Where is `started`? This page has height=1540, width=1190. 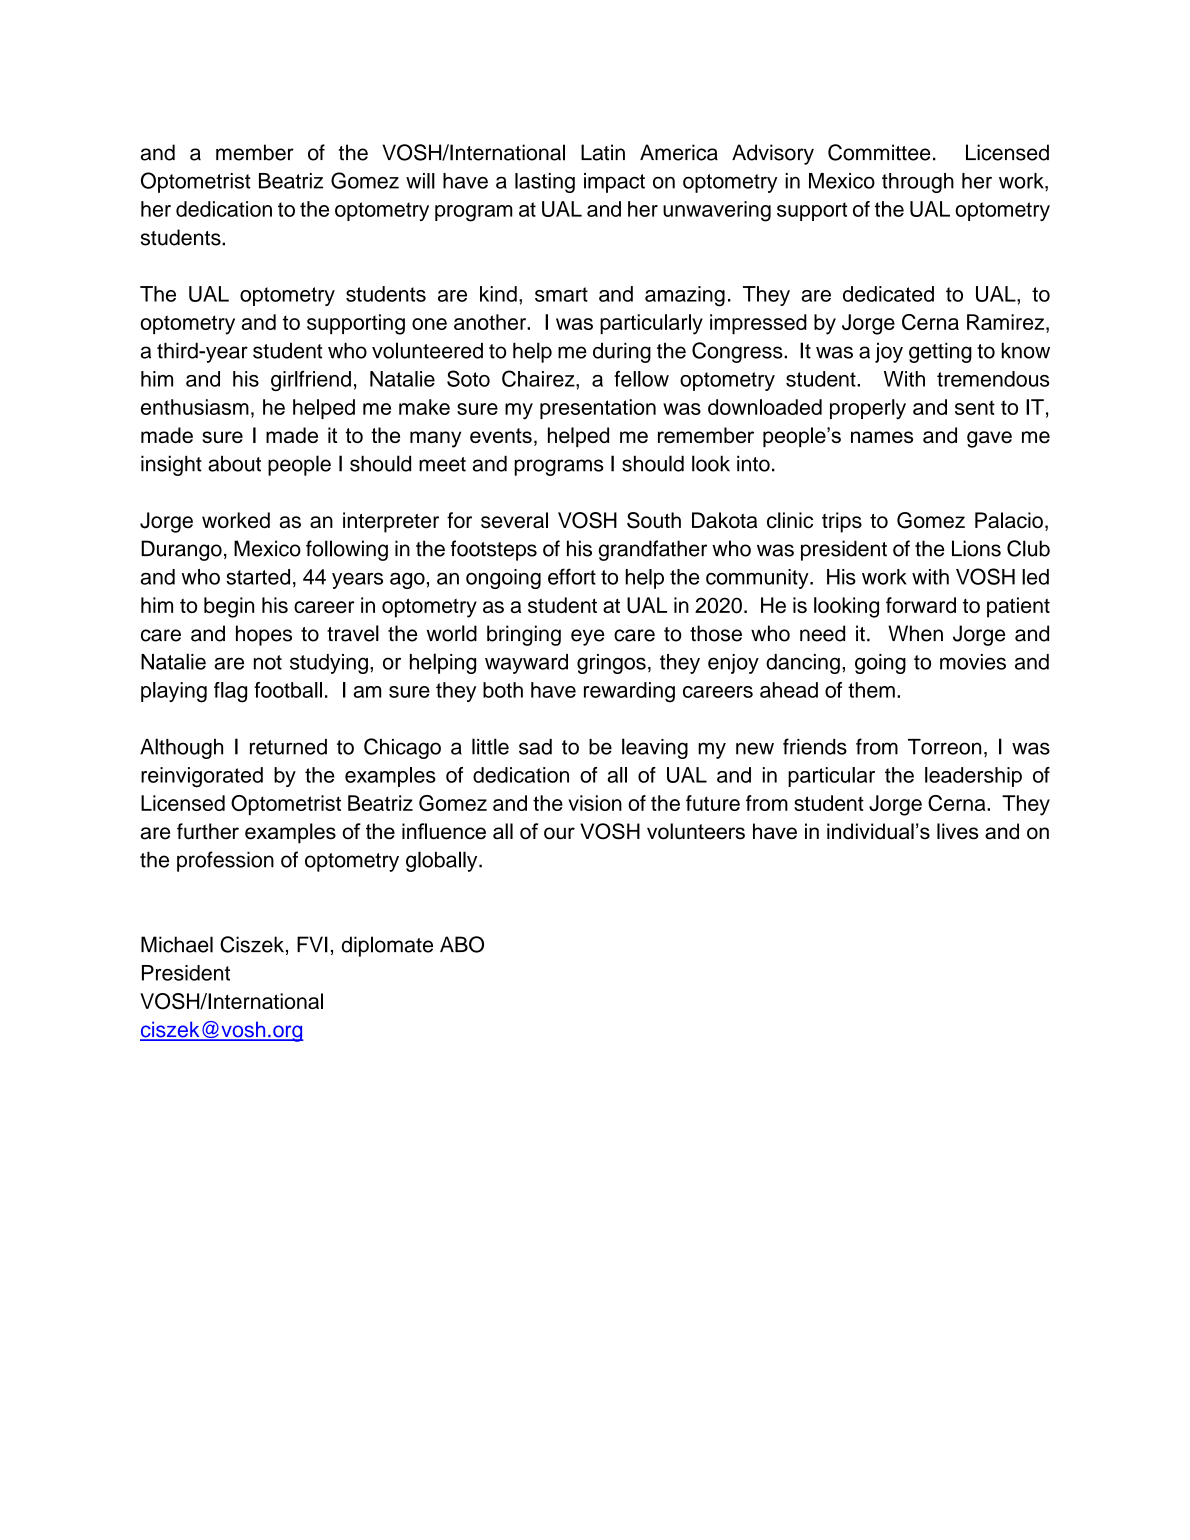
started is located at coordinates (258, 577).
